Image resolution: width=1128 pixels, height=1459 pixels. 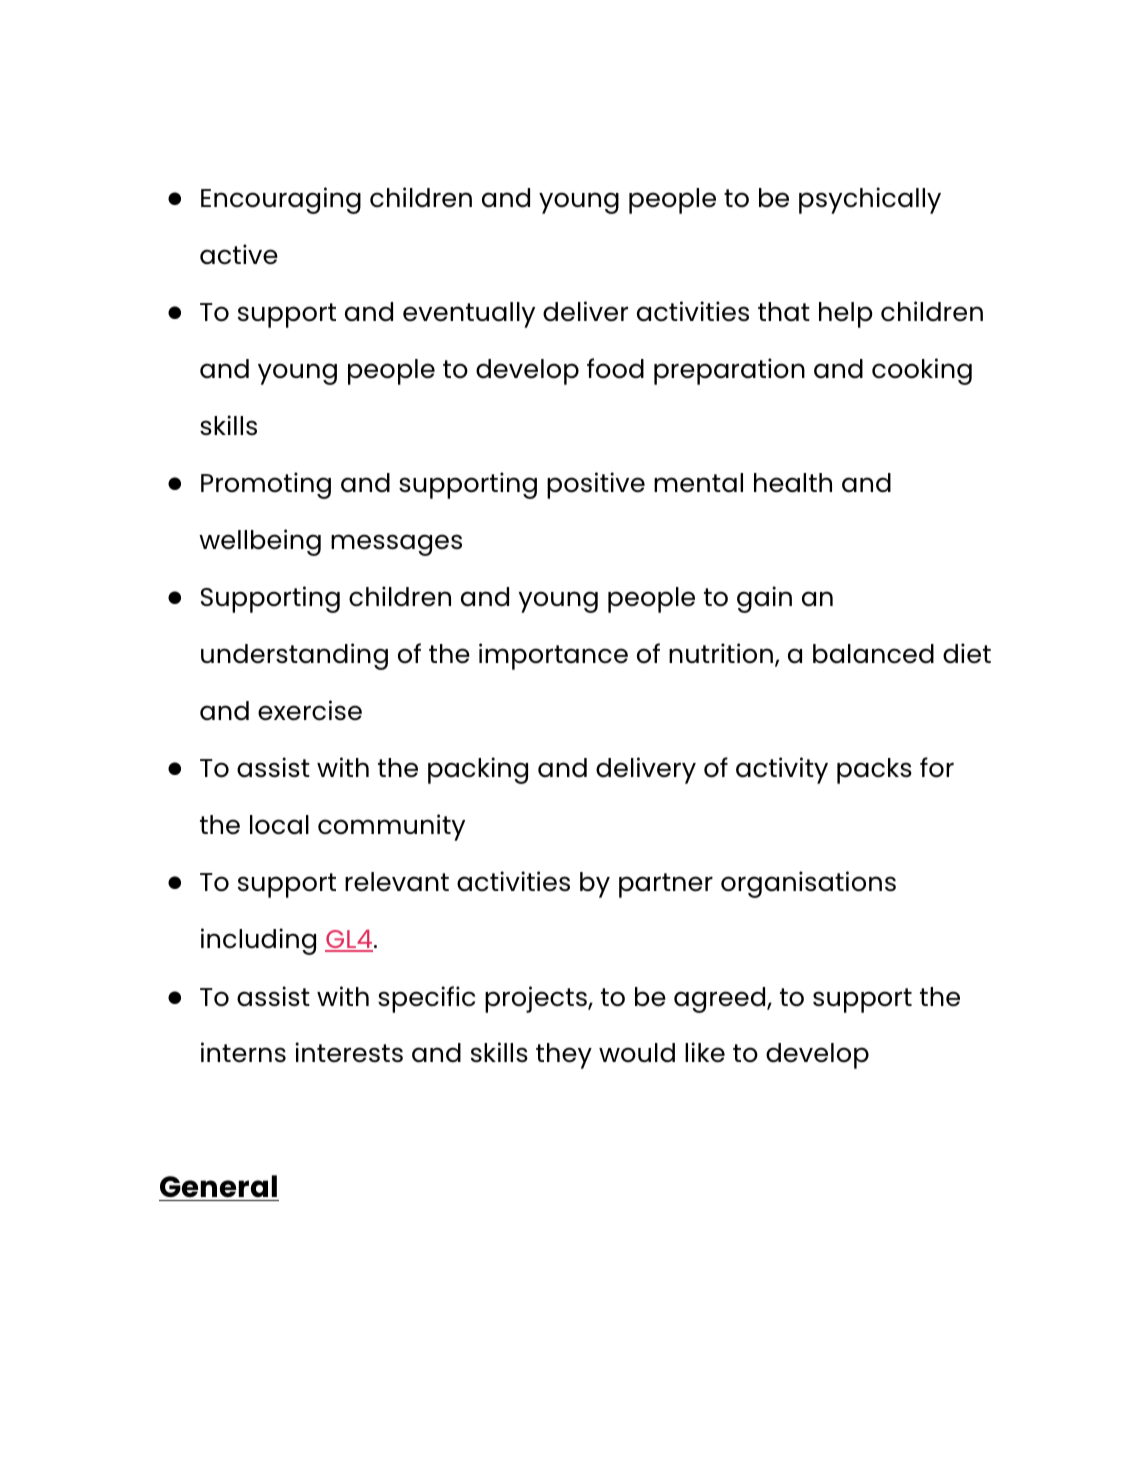 What do you see at coordinates (258, 941) in the screenshot?
I see `including` at bounding box center [258, 941].
